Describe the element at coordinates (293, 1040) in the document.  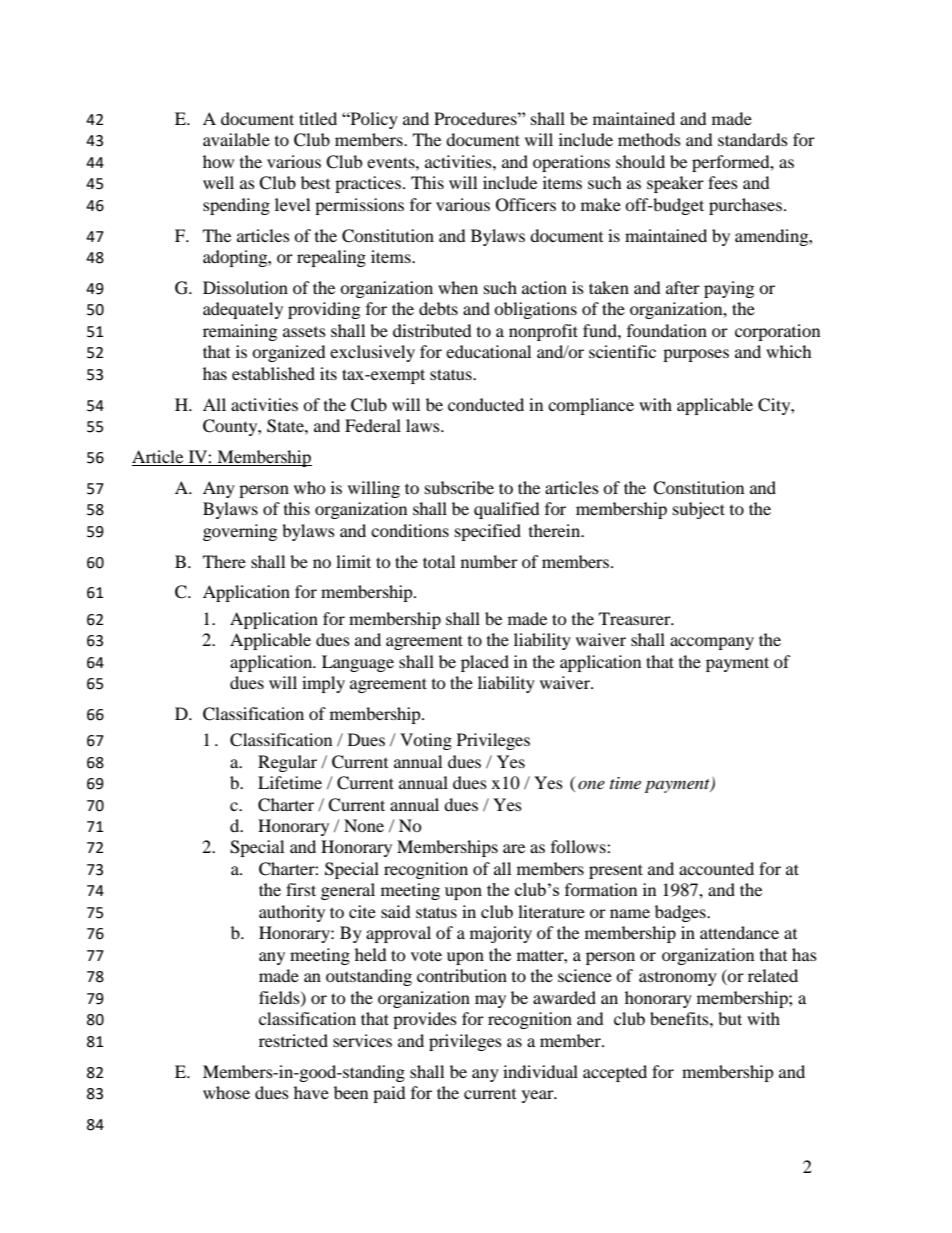
I see `restricted` at that location.
